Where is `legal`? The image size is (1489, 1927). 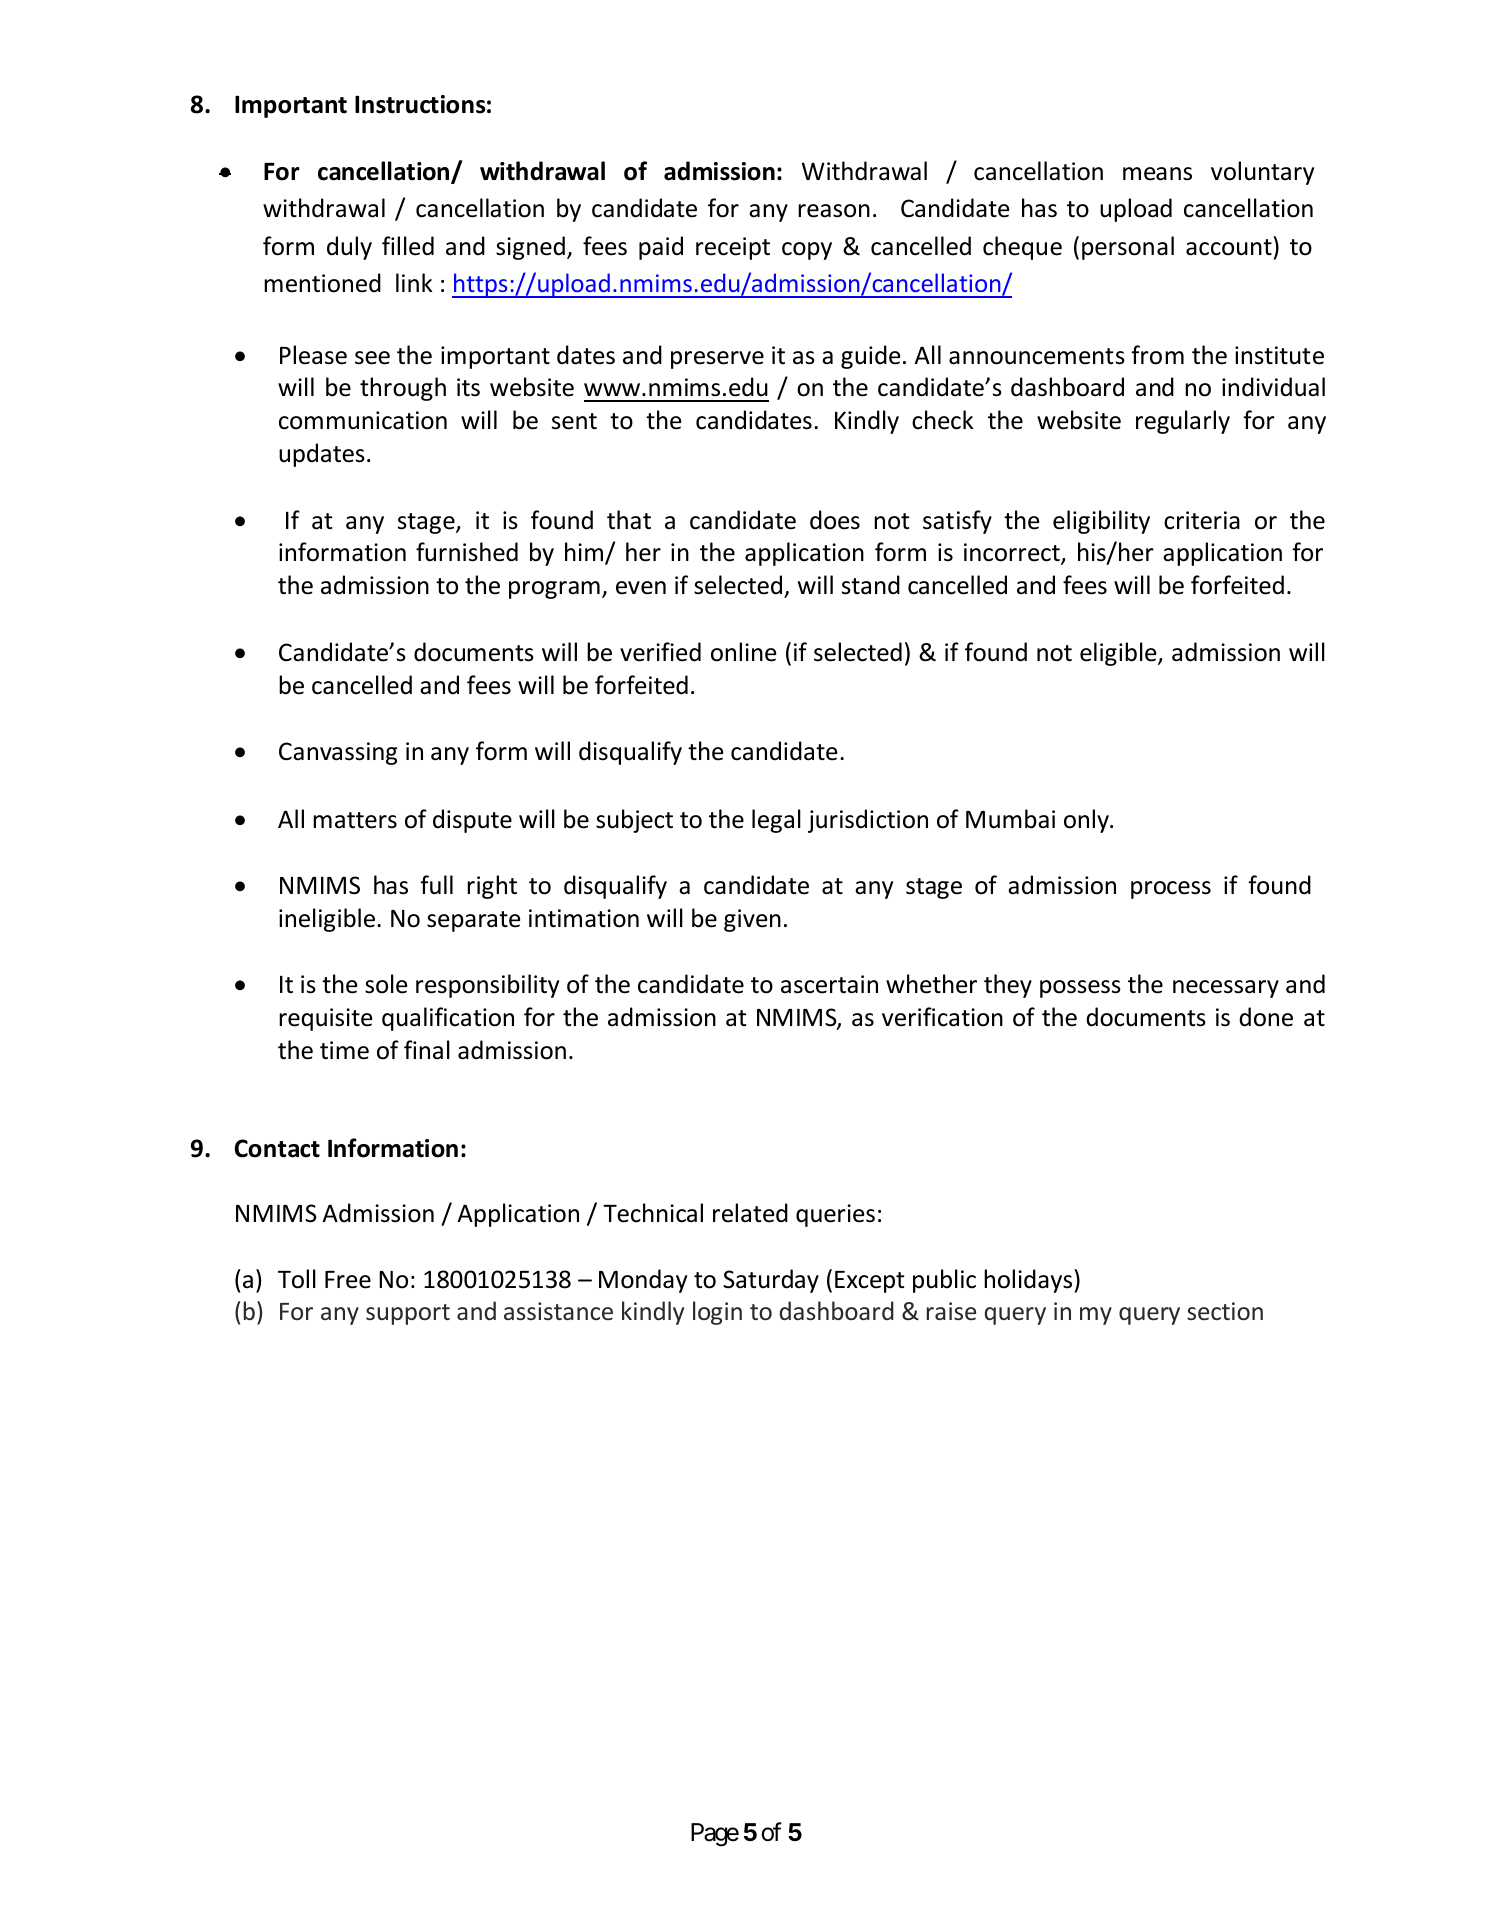 legal is located at coordinates (776, 821).
